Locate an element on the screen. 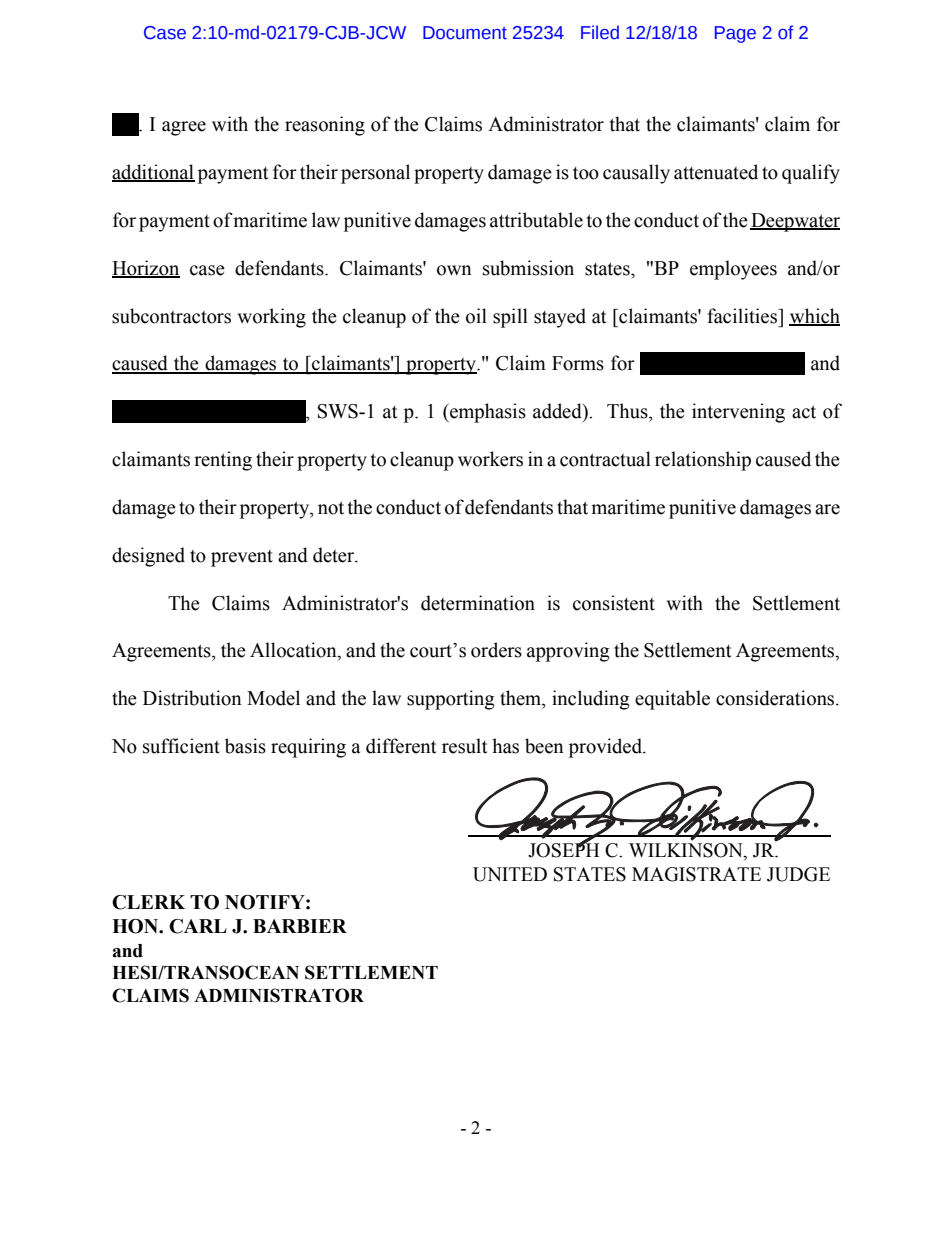 The height and width of the screenshot is (1233, 952). oil is located at coordinates (476, 316).
